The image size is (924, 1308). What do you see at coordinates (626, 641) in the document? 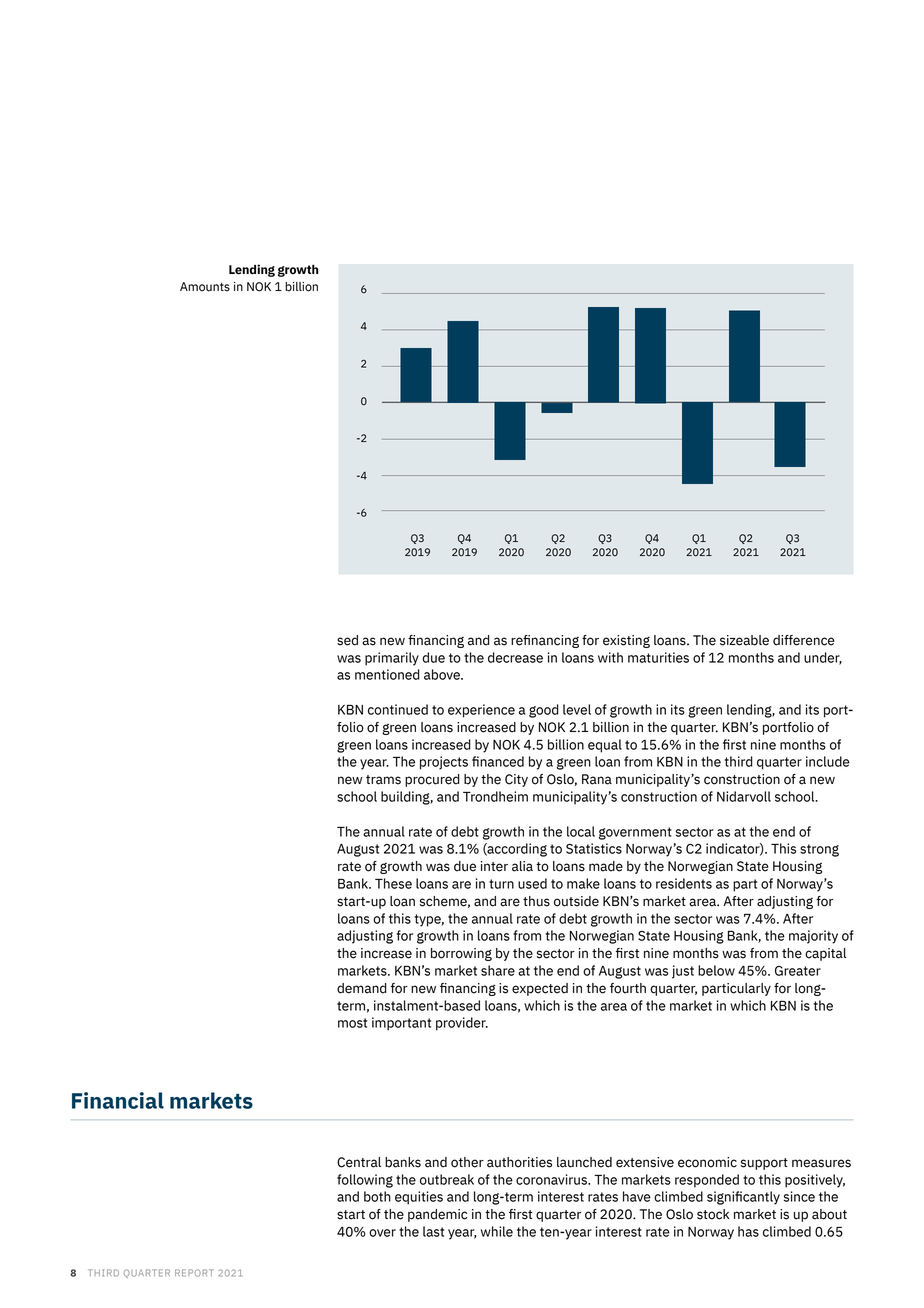
I see `existing` at bounding box center [626, 641].
